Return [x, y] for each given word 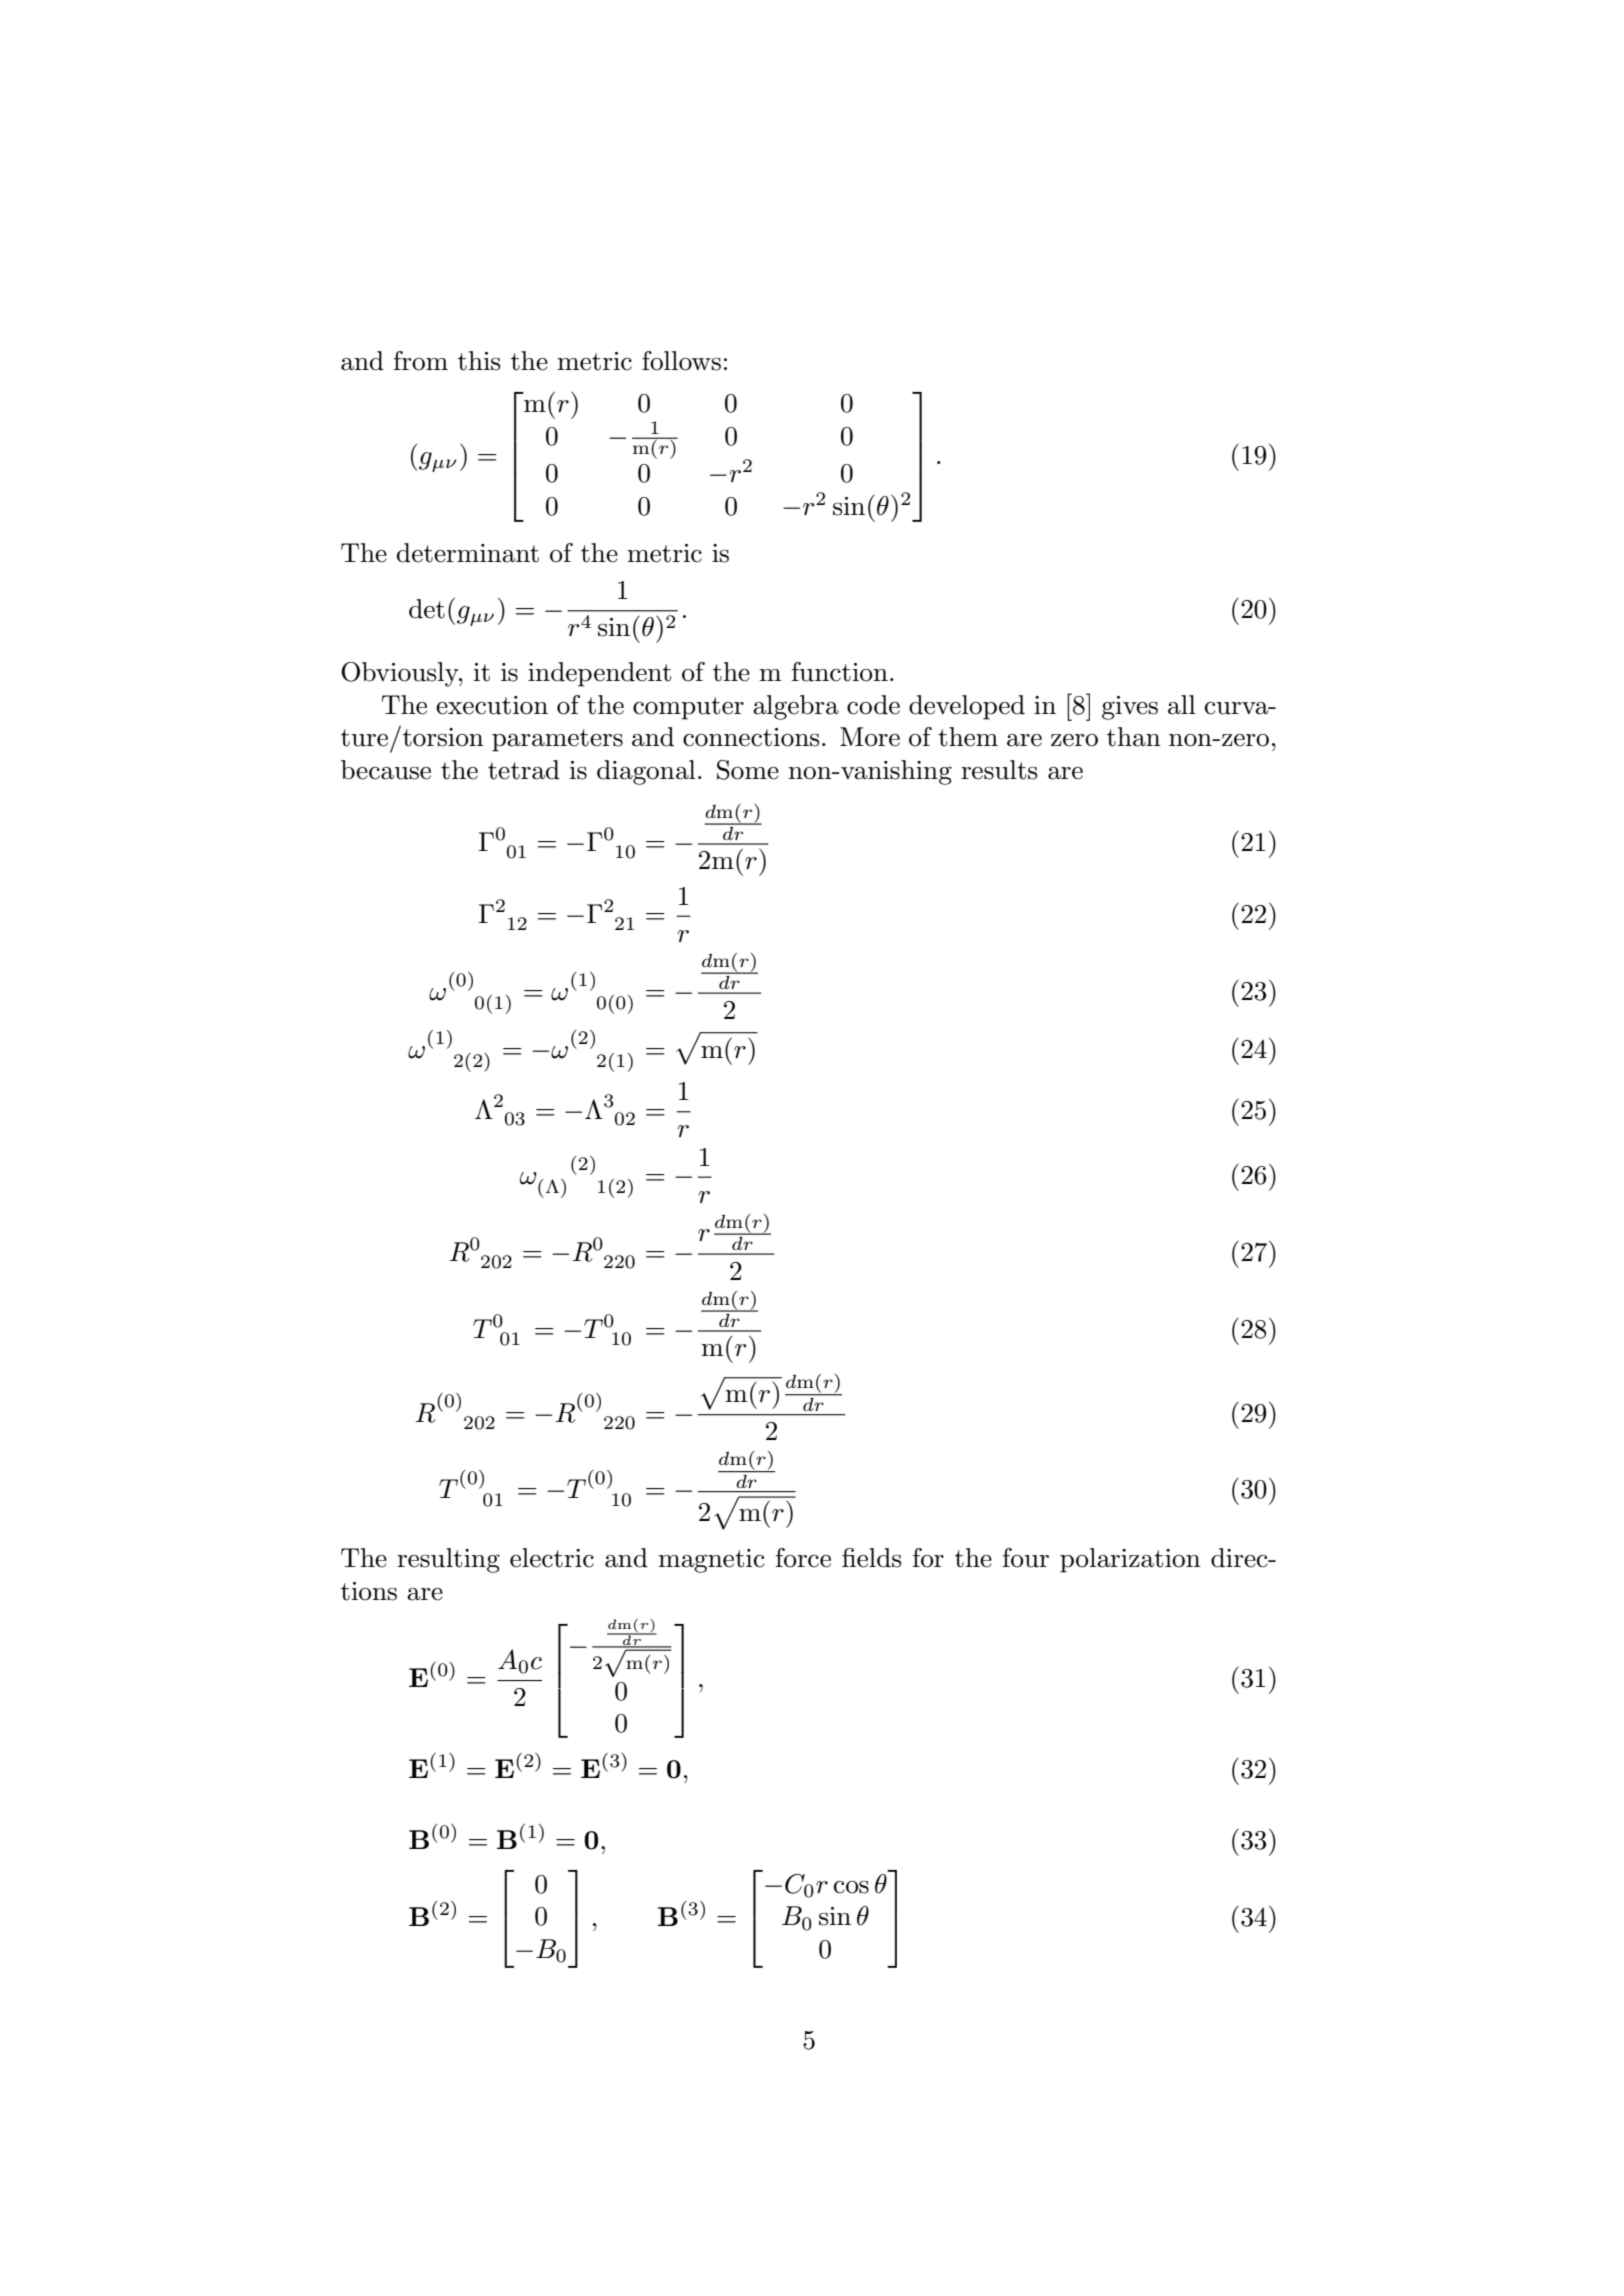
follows [681, 361]
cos [851, 1887]
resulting [448, 1560]
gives [1130, 708]
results [999, 770]
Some [748, 770]
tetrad [524, 770]
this [479, 361]
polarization [1130, 1560]
